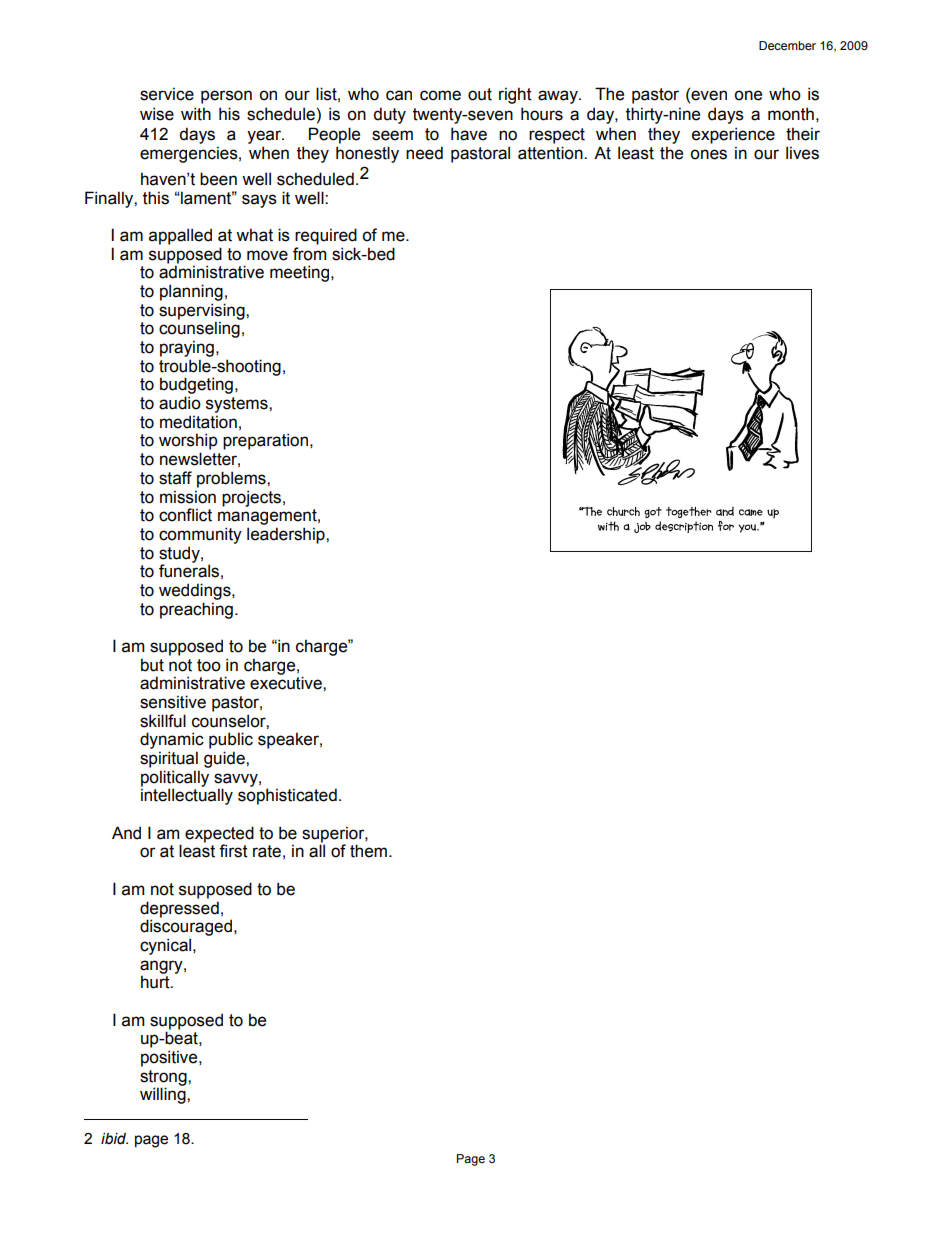  I want to click on willing, so click(164, 1095).
